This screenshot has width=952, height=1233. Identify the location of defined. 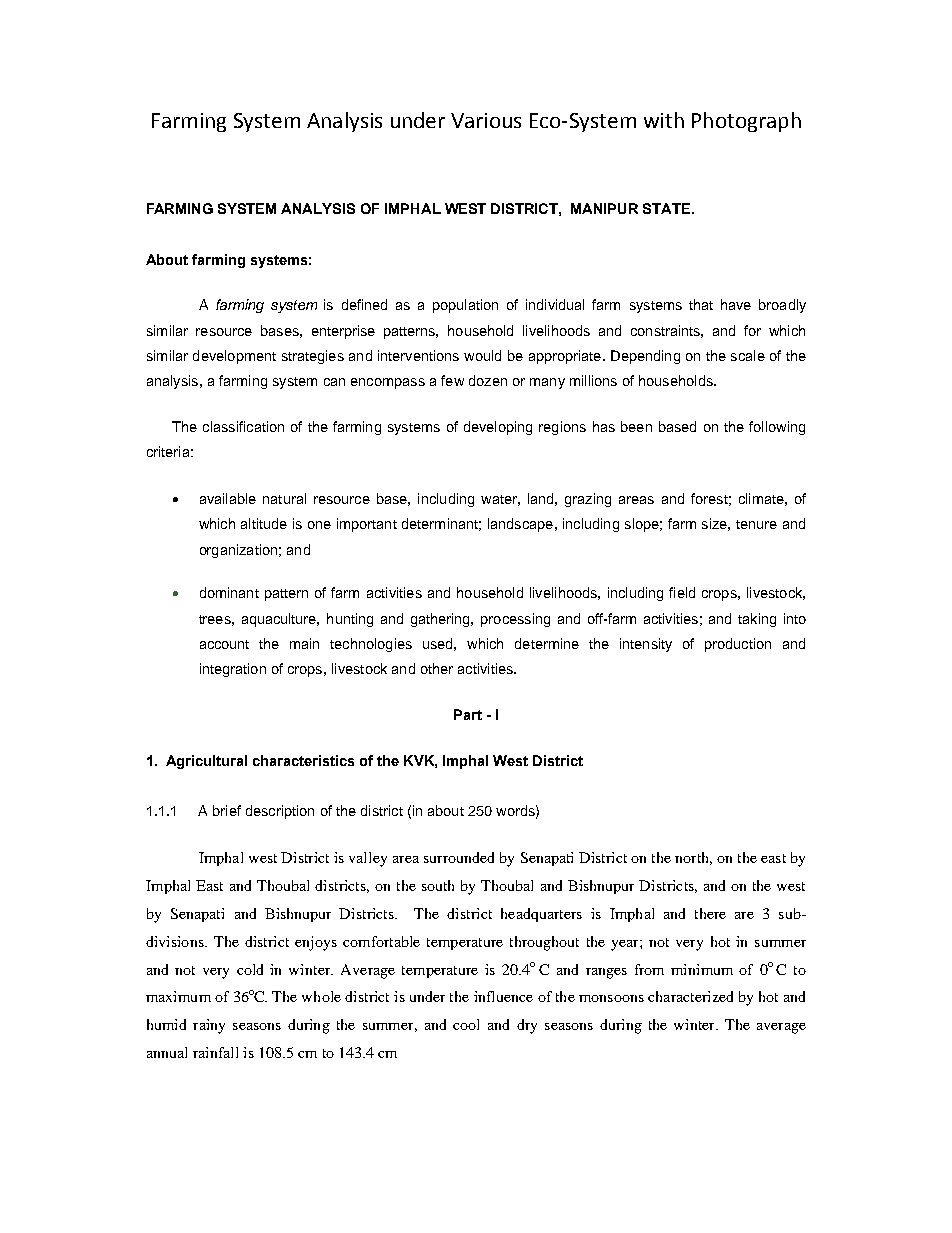
(364, 304).
